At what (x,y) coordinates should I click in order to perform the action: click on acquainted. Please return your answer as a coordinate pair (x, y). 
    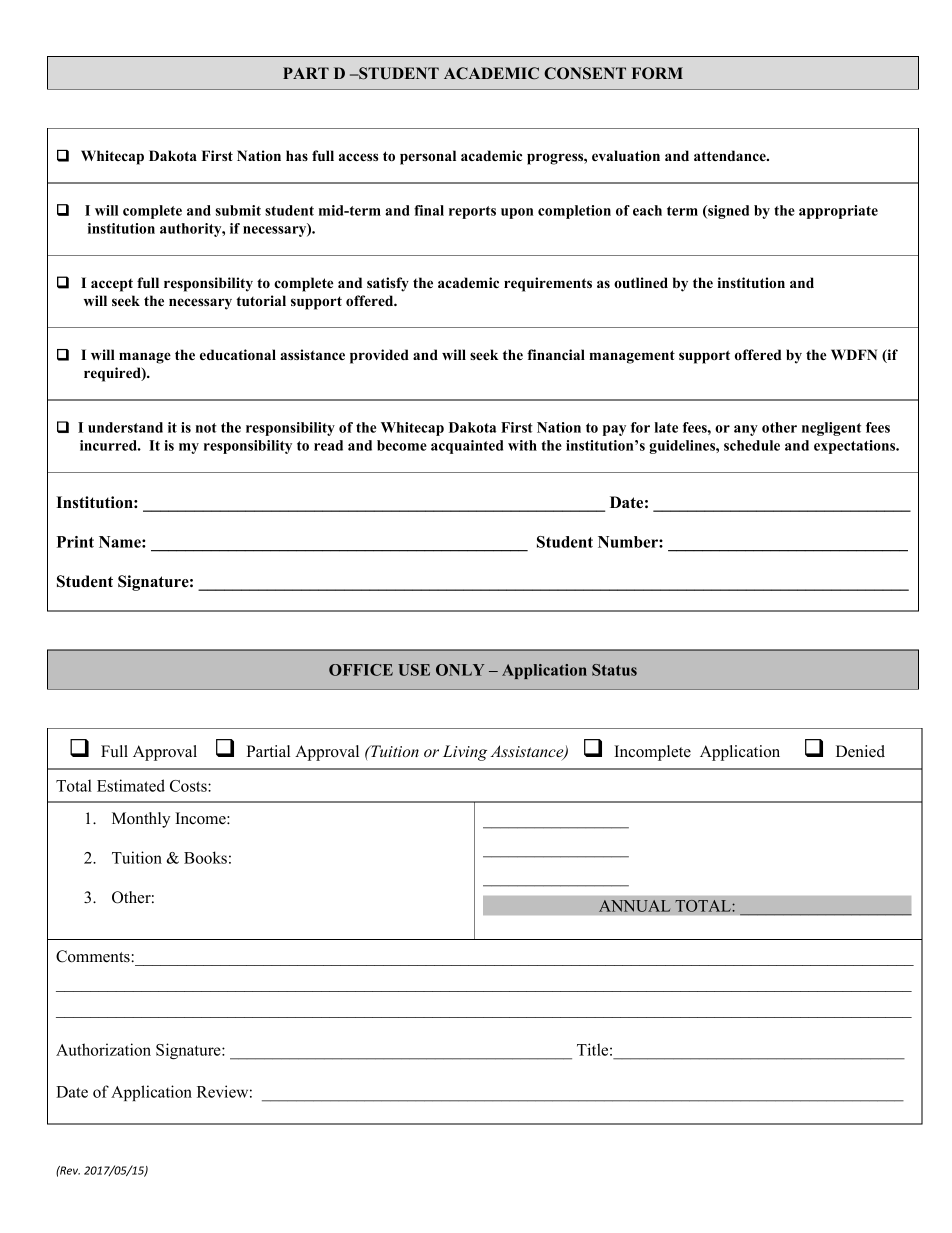
    Looking at the image, I should click on (467, 447).
